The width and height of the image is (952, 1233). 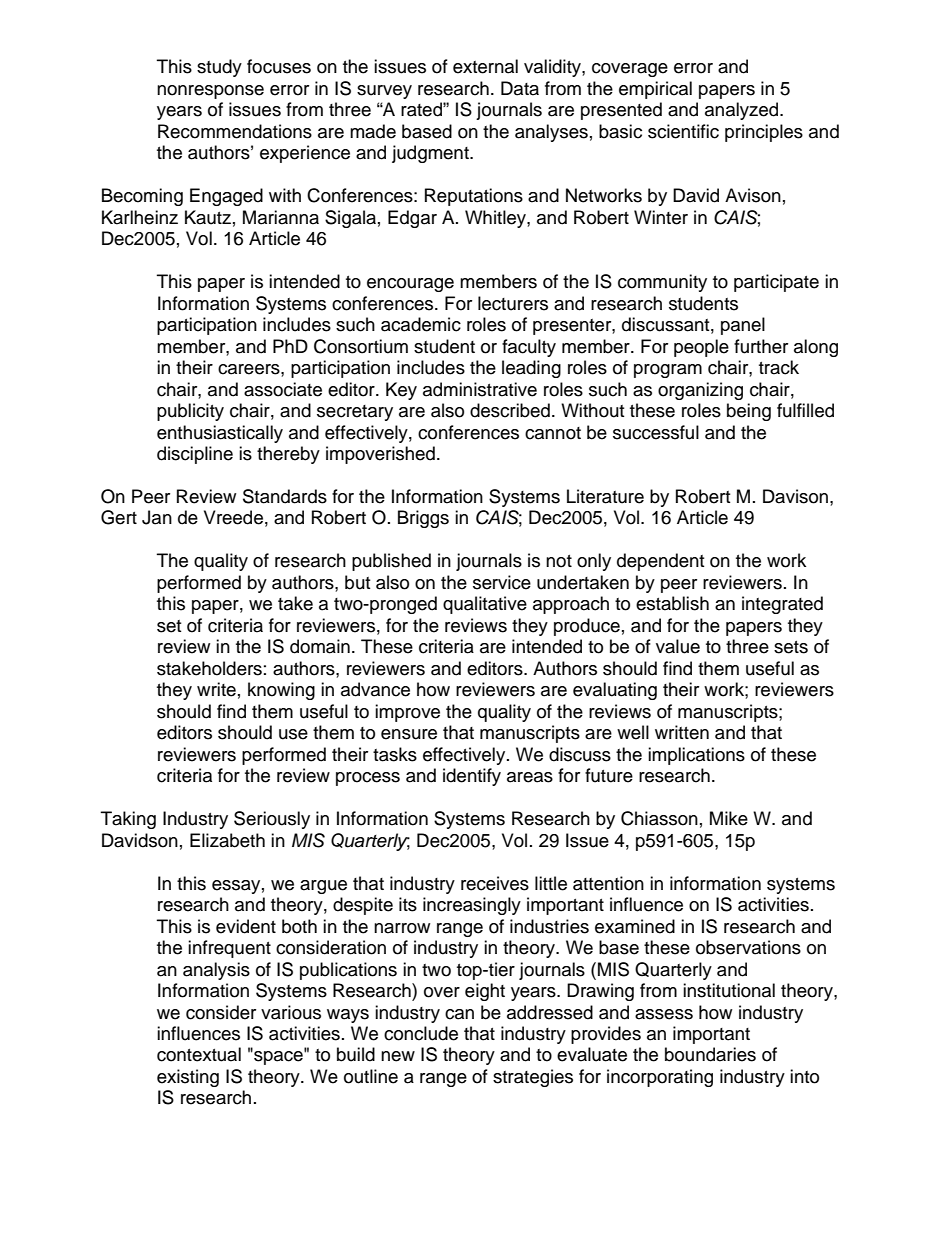 I want to click on analyzed, so click(x=743, y=111).
